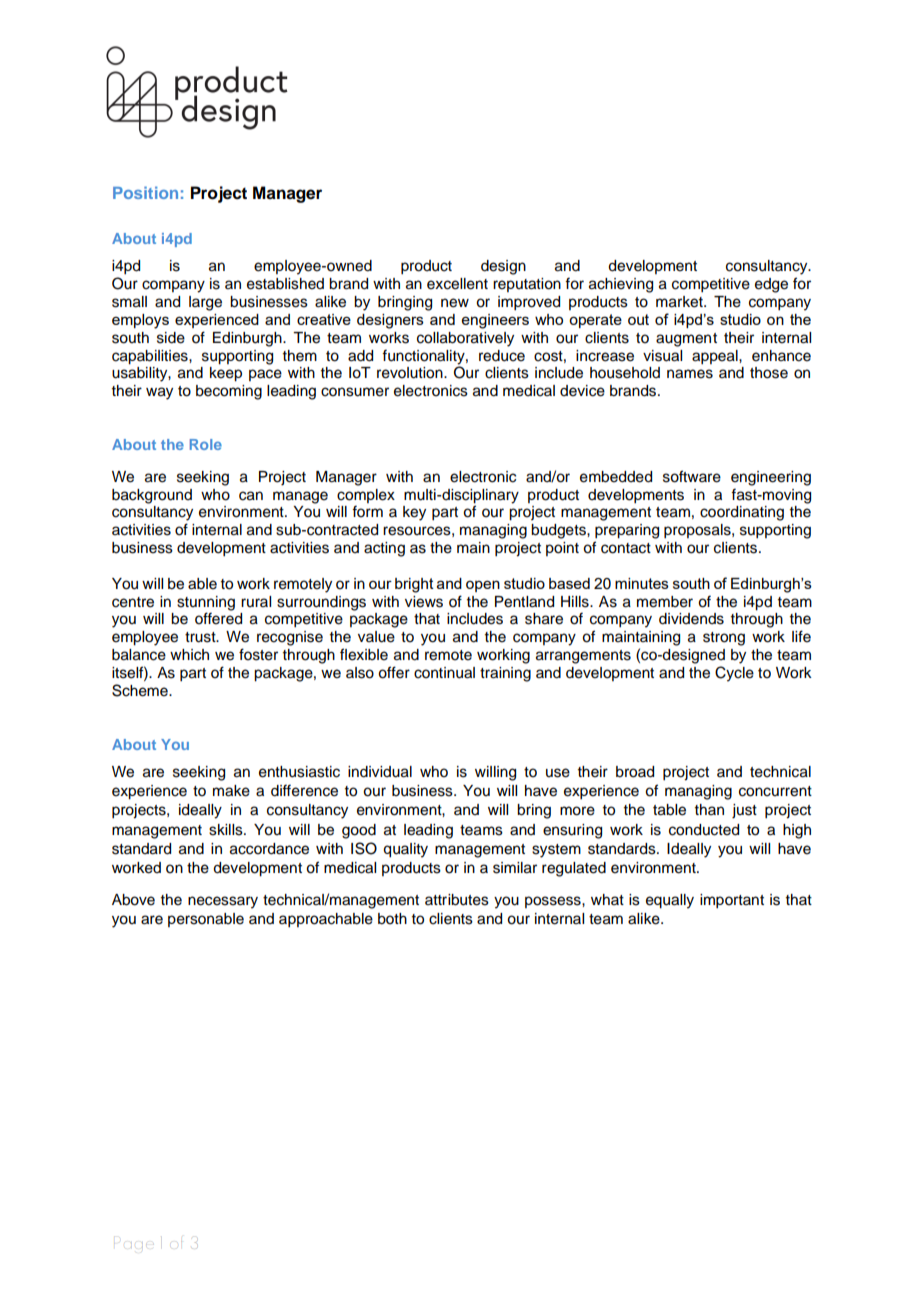 The height and width of the screenshot is (1308, 924). I want to click on necessary, so click(223, 902).
